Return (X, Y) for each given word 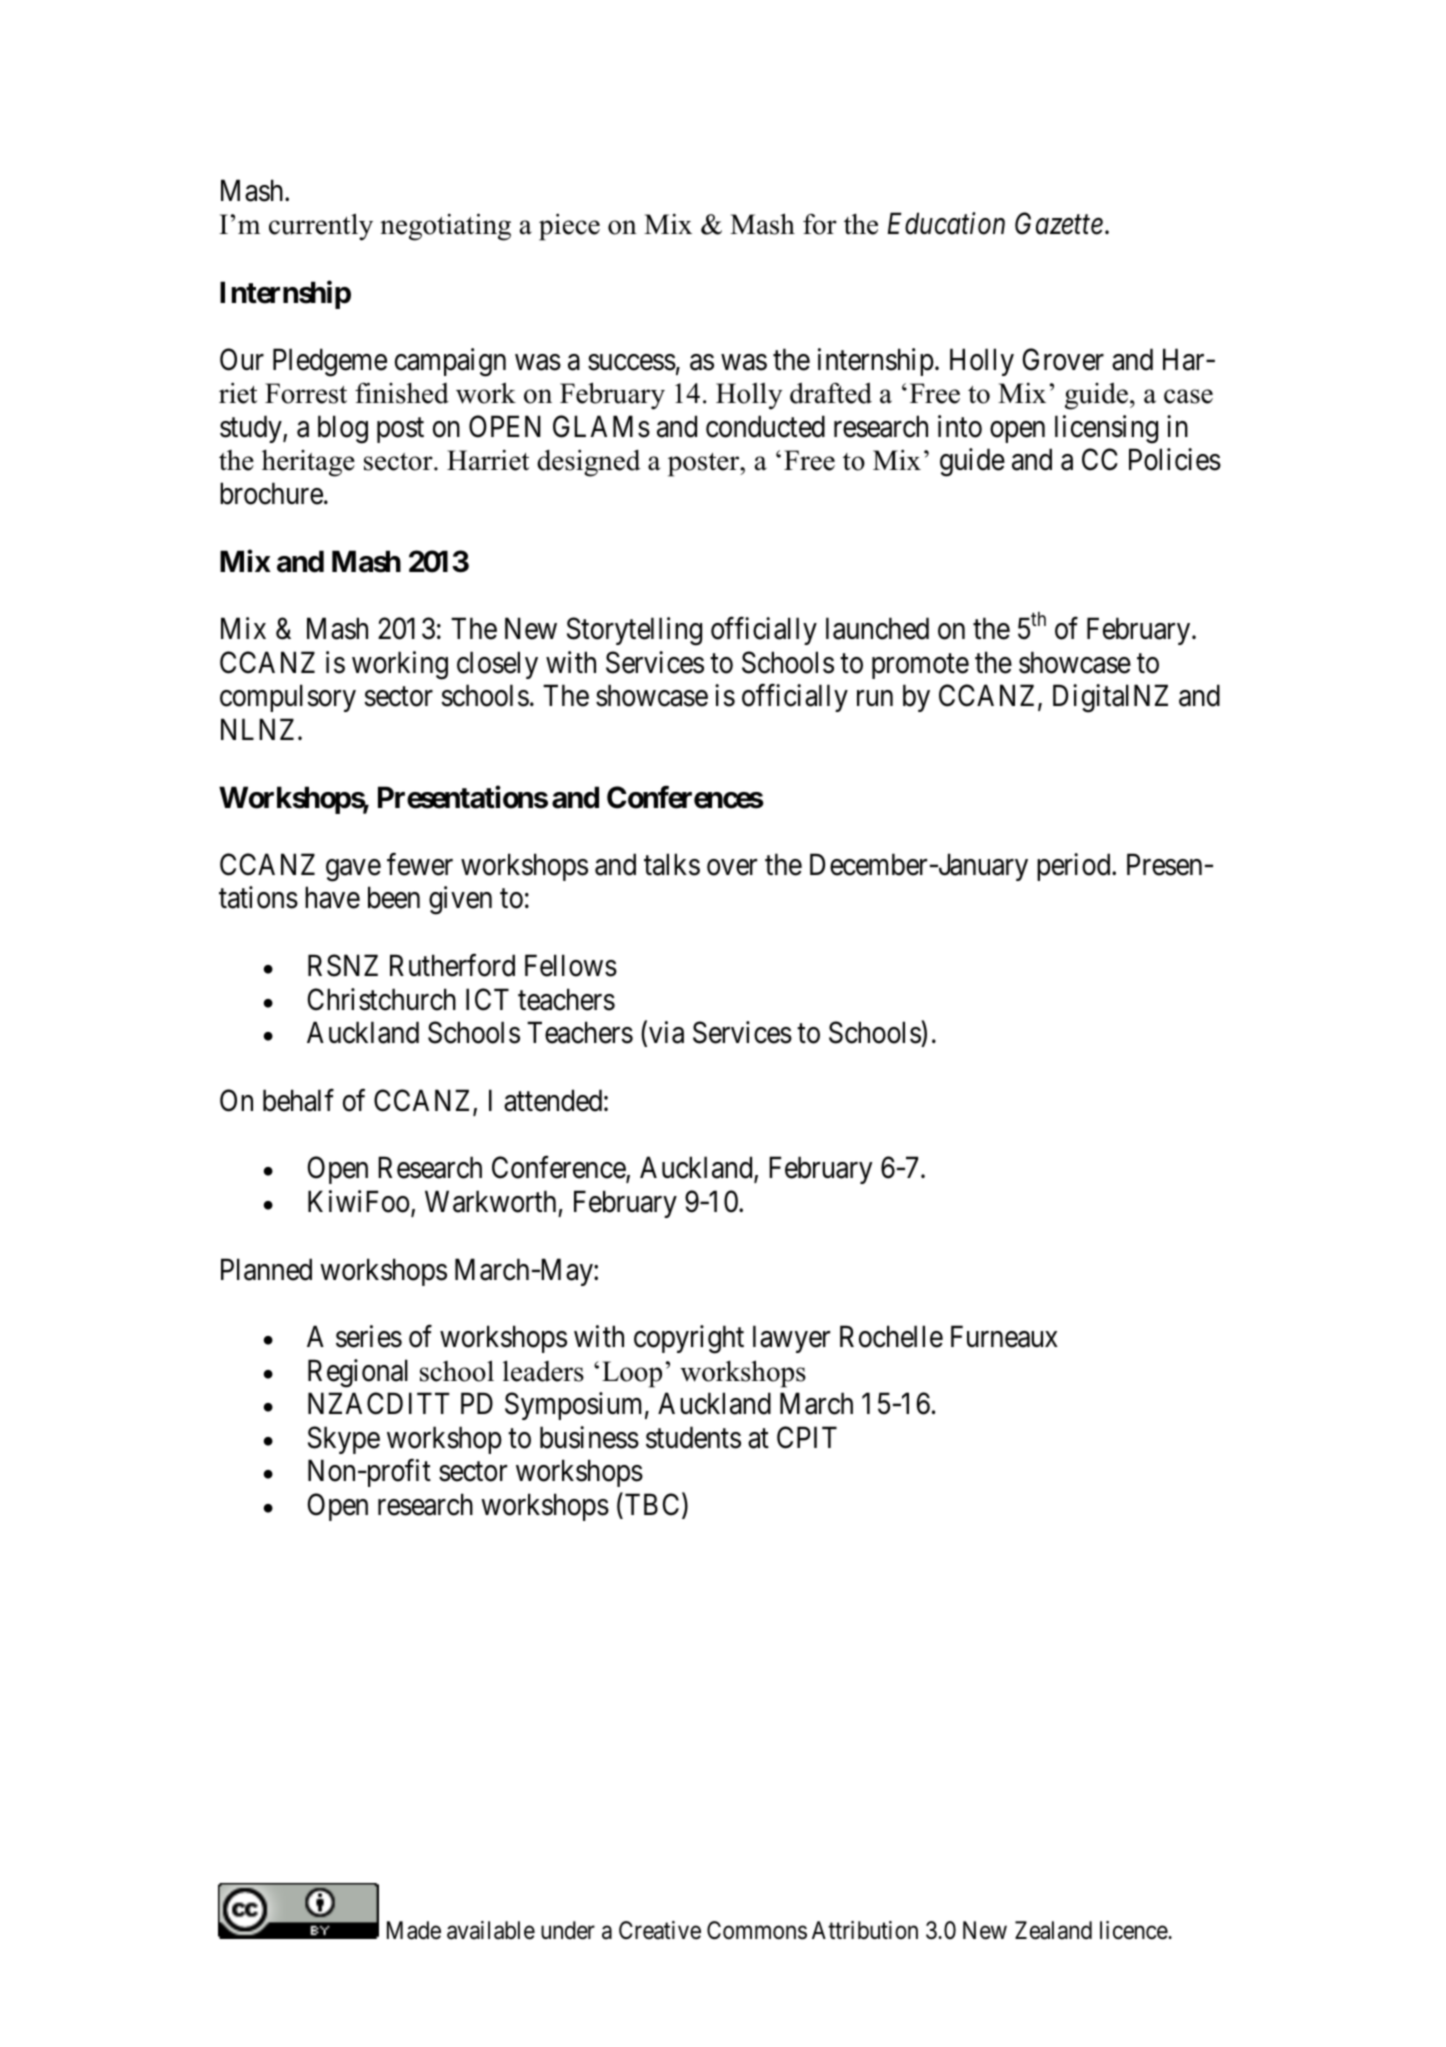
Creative (660, 1930)
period (1075, 867)
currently (321, 227)
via (666, 1032)
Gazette (1059, 224)
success (632, 362)
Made (414, 1930)
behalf (298, 1100)
